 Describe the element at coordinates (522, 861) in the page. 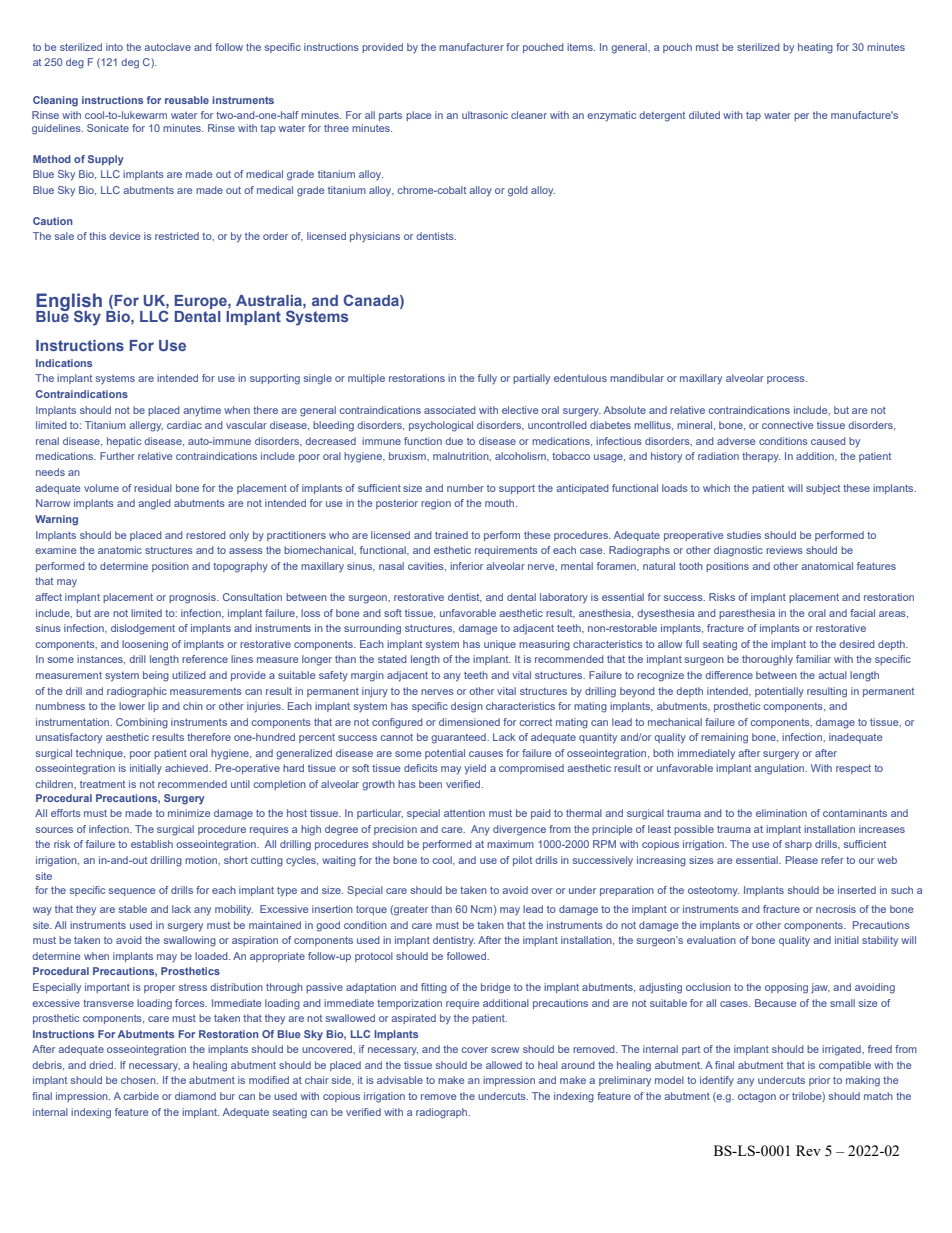

I see `pilot` at that location.
